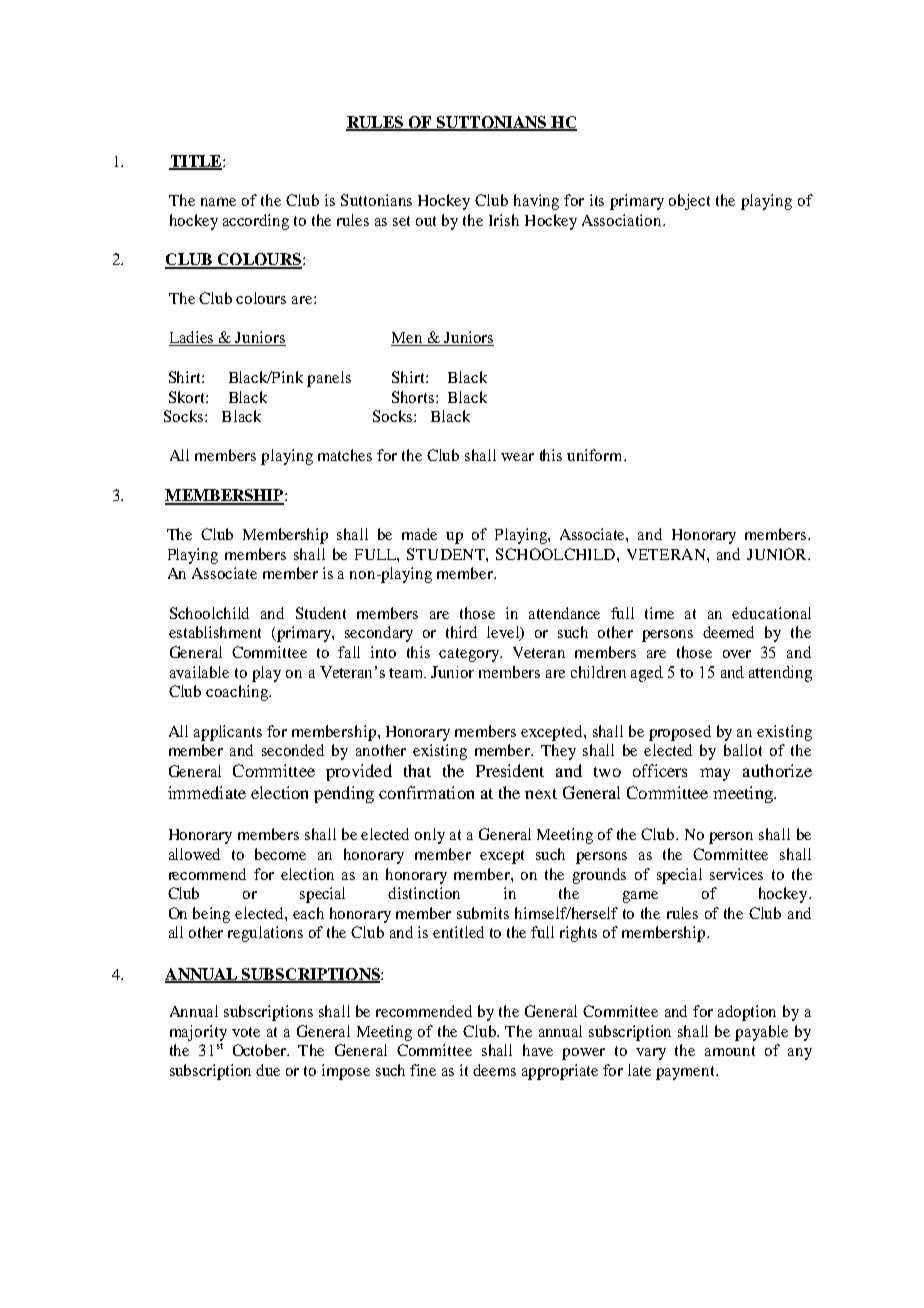 The width and height of the screenshot is (924, 1308). What do you see at coordinates (510, 770) in the screenshot?
I see `President` at bounding box center [510, 770].
